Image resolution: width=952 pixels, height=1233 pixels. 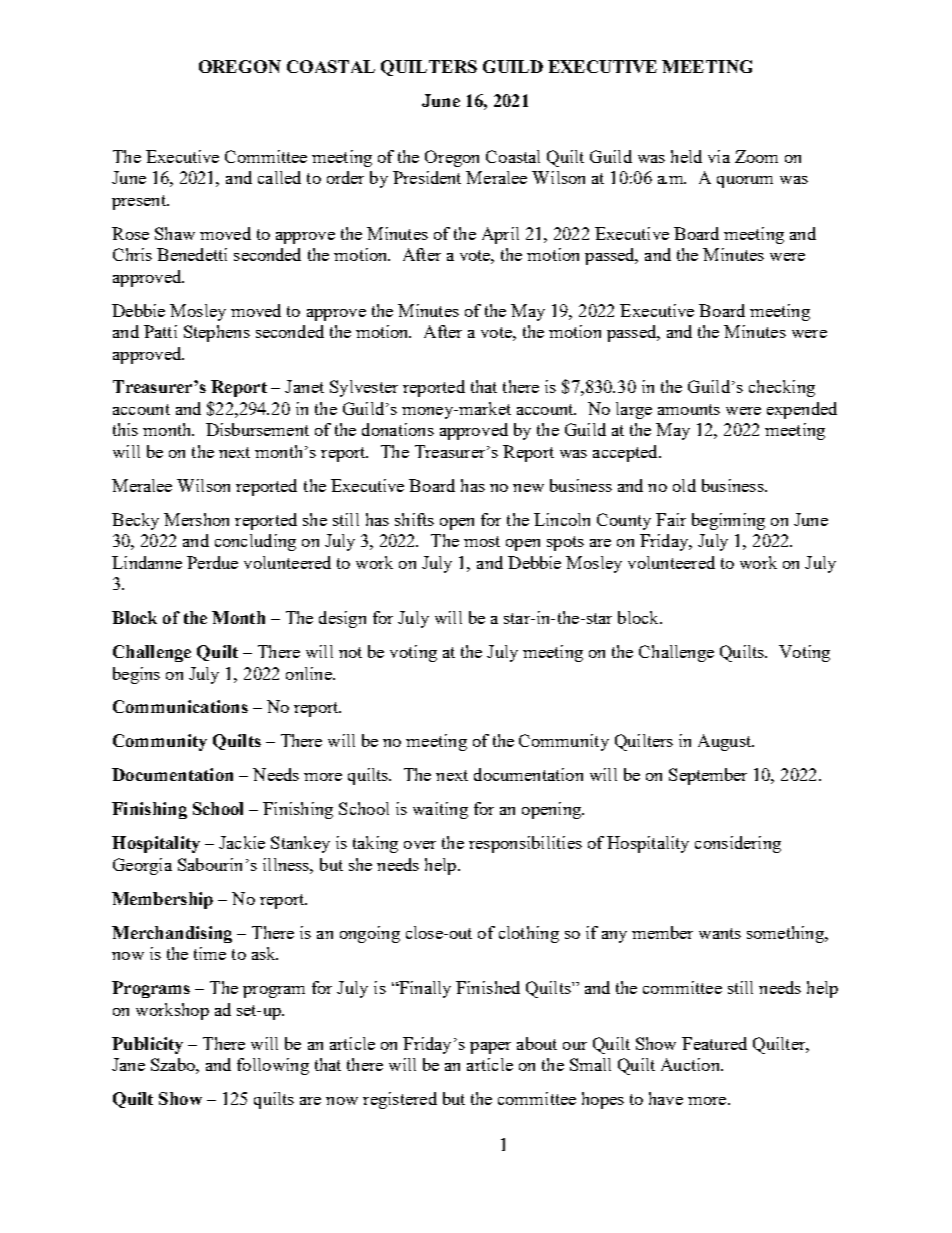 What do you see at coordinates (692, 1064) in the page?
I see `Auction` at bounding box center [692, 1064].
